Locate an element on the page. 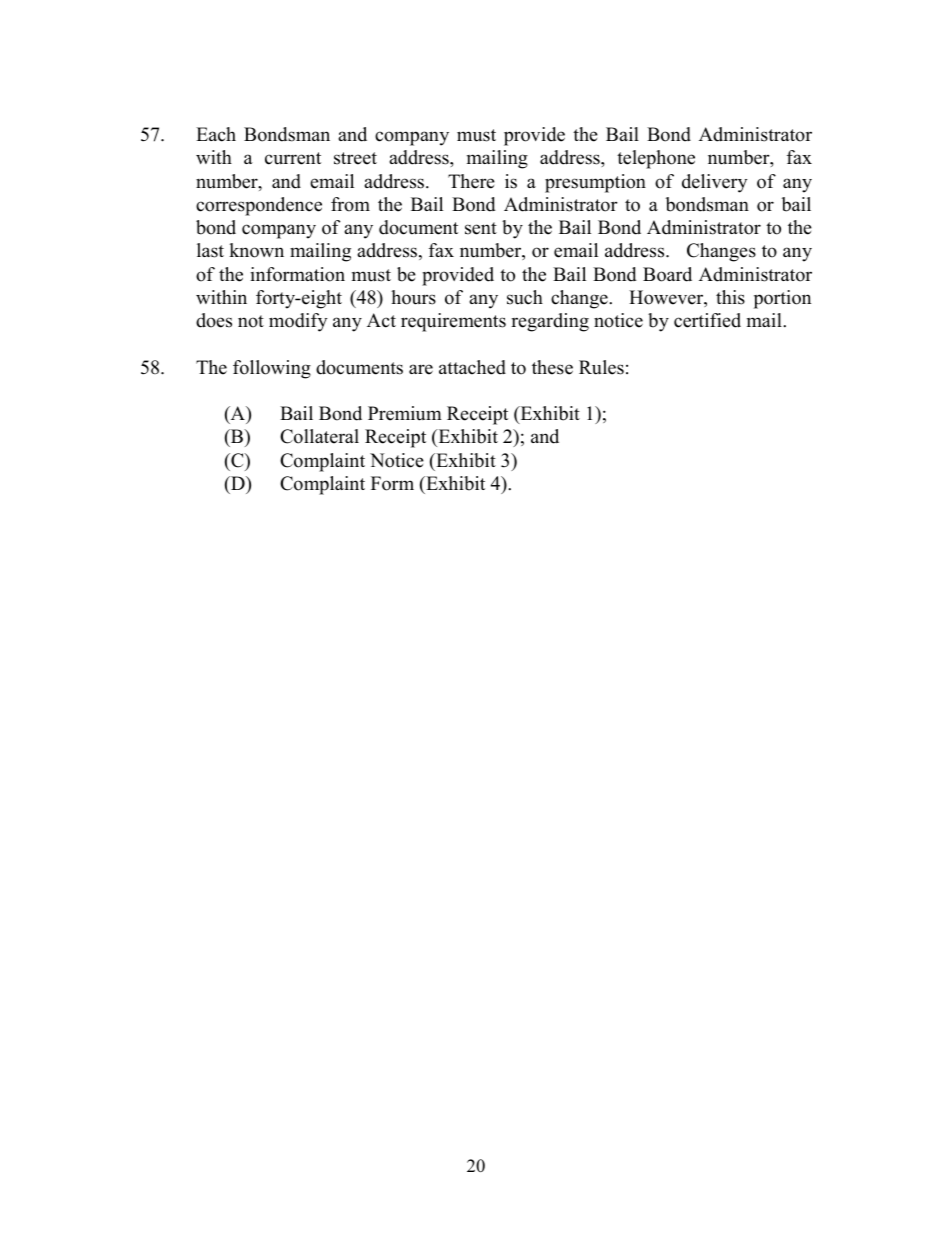 The height and width of the image is (1233, 952). telephone is located at coordinates (656, 159).
